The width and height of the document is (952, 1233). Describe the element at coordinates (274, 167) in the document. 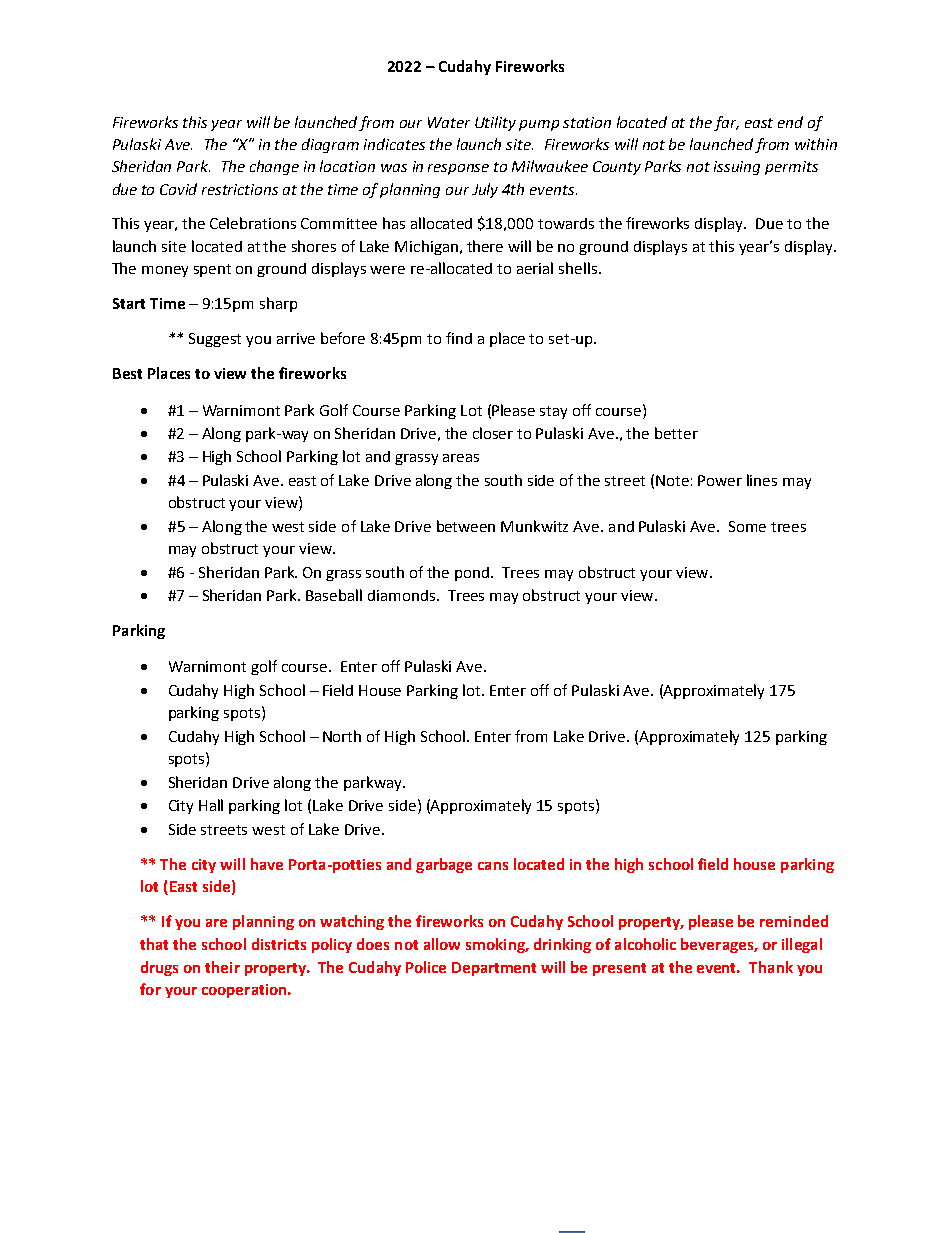

I see `change` at that location.
